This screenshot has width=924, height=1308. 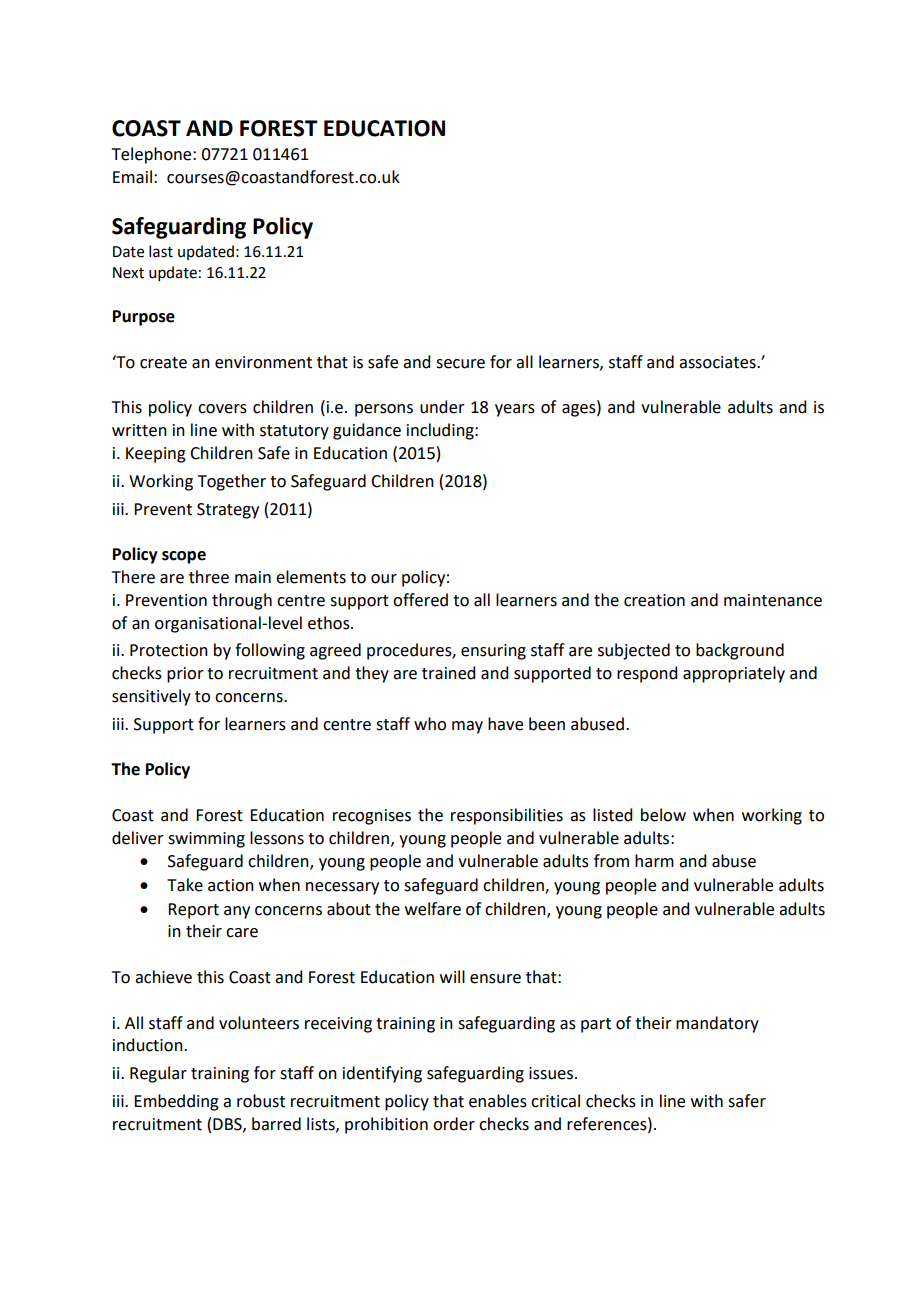 What do you see at coordinates (372, 817) in the screenshot?
I see `recognises` at bounding box center [372, 817].
